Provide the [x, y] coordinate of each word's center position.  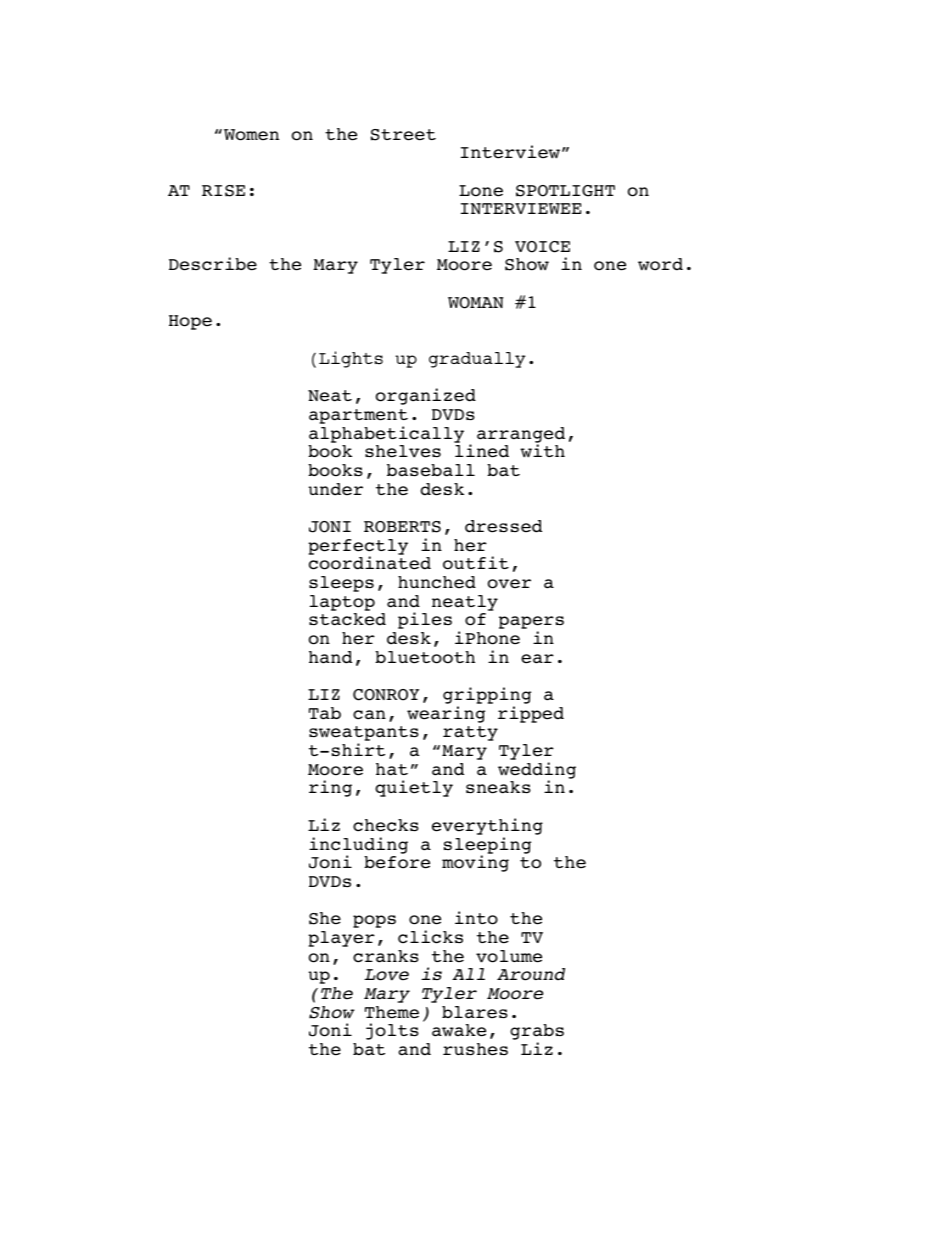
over [509, 584]
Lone [481, 191]
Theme [392, 1012]
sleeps [341, 584]
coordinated [370, 563]
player [341, 939]
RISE [223, 191]
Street [403, 135]
